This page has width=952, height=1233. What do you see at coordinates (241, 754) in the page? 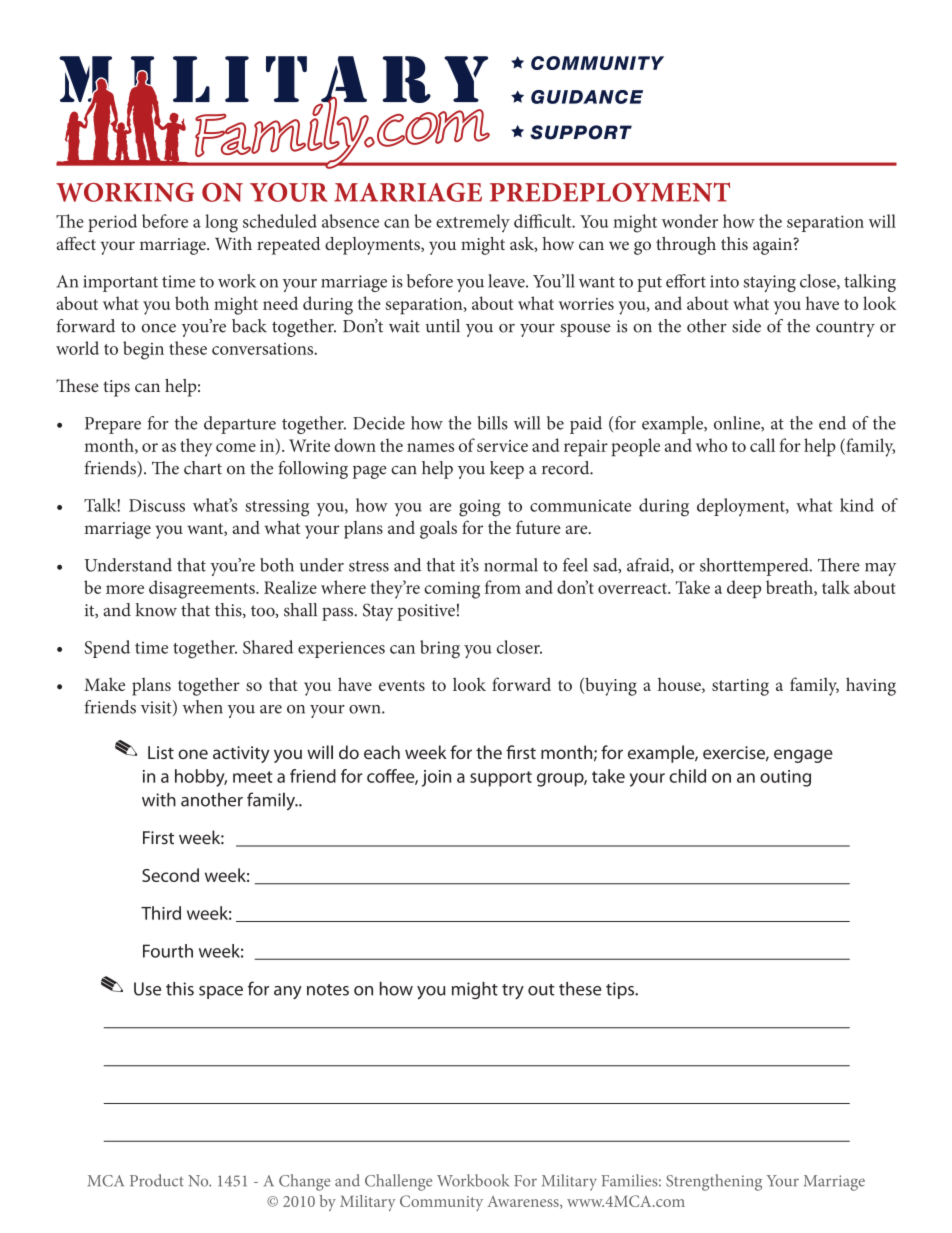
I see `activity` at bounding box center [241, 754].
